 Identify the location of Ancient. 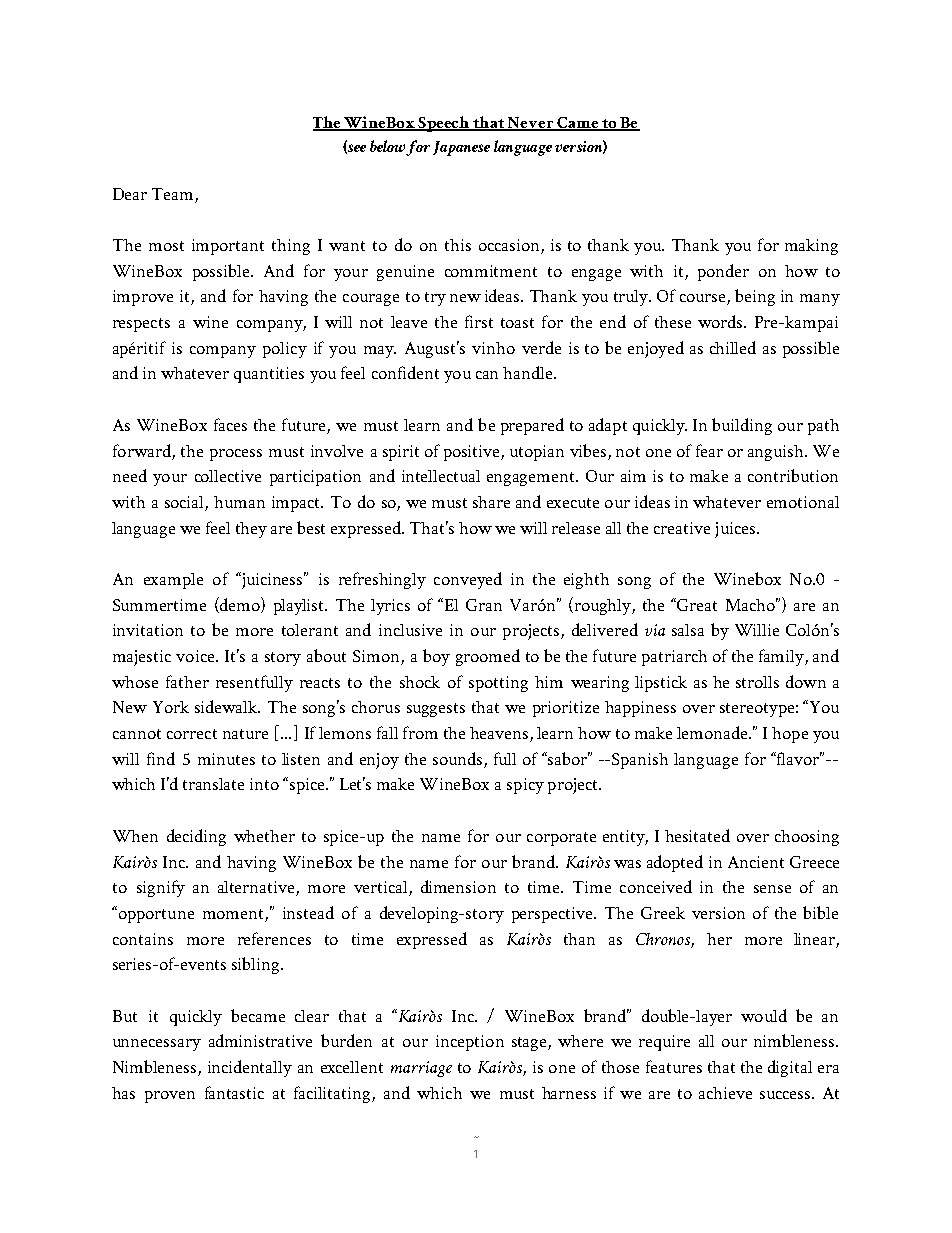
(756, 862).
